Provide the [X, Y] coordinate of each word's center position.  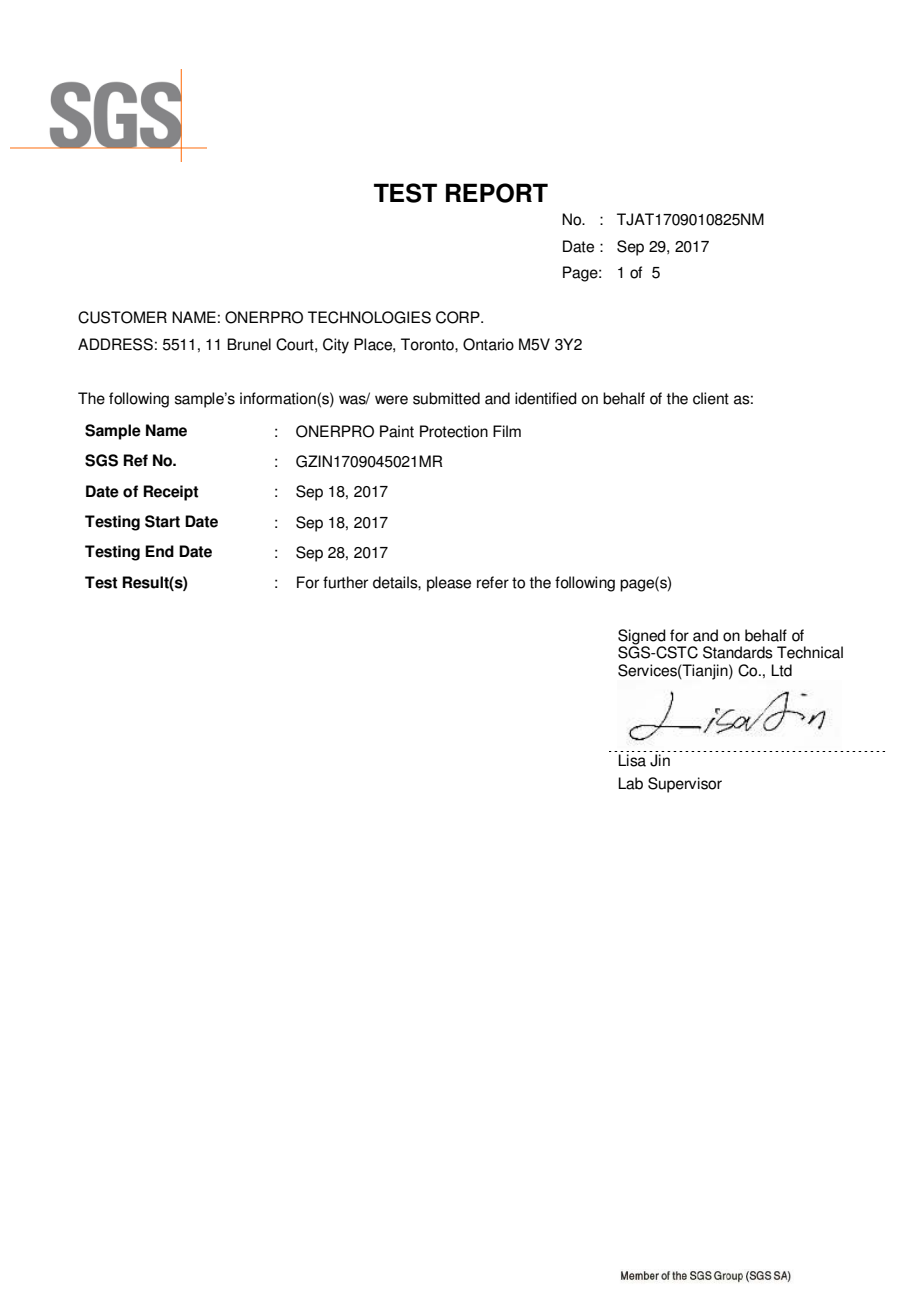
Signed [642, 637]
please [449, 584]
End [159, 551]
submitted [446, 398]
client [711, 398]
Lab [630, 783]
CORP [459, 317]
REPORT [497, 193]
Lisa [632, 760]
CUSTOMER [122, 317]
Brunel [249, 344]
